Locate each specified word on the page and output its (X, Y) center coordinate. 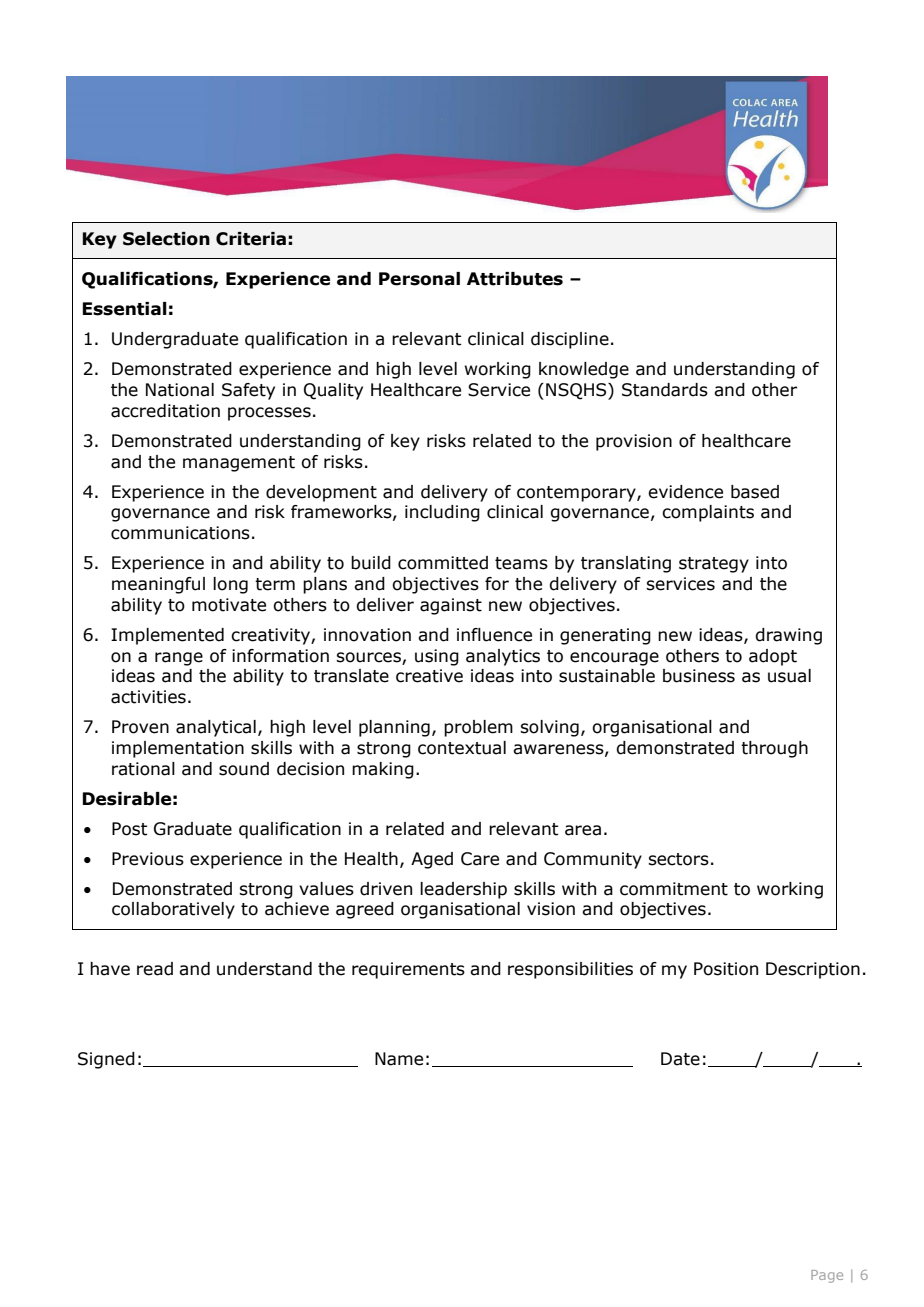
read (155, 969)
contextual (462, 748)
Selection (166, 239)
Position (726, 969)
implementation (178, 749)
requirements (408, 970)
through (774, 749)
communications (180, 533)
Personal (419, 279)
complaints (708, 513)
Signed (106, 1060)
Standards (665, 390)
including (442, 513)
